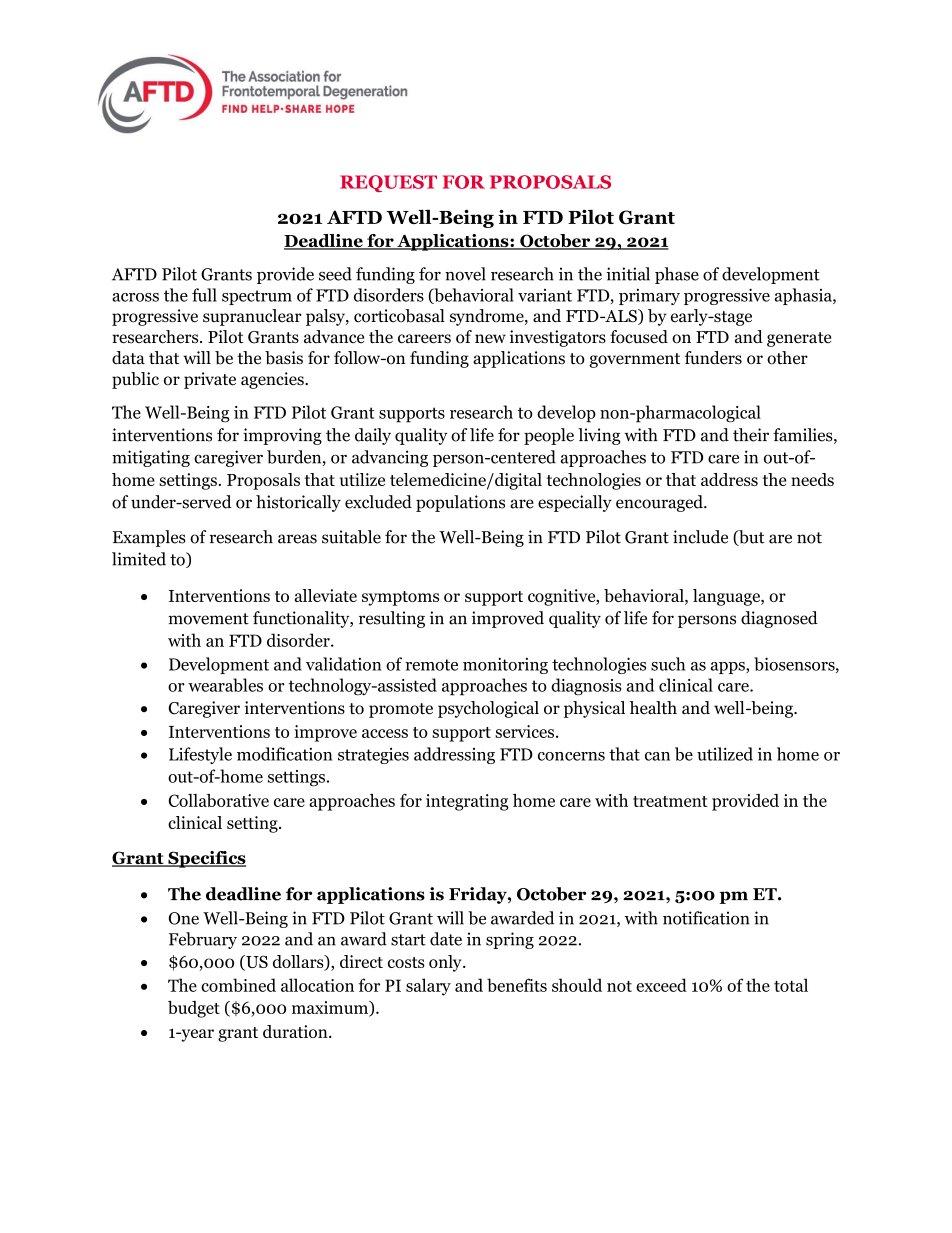  What do you see at coordinates (204, 295) in the image?
I see `full` at bounding box center [204, 295].
